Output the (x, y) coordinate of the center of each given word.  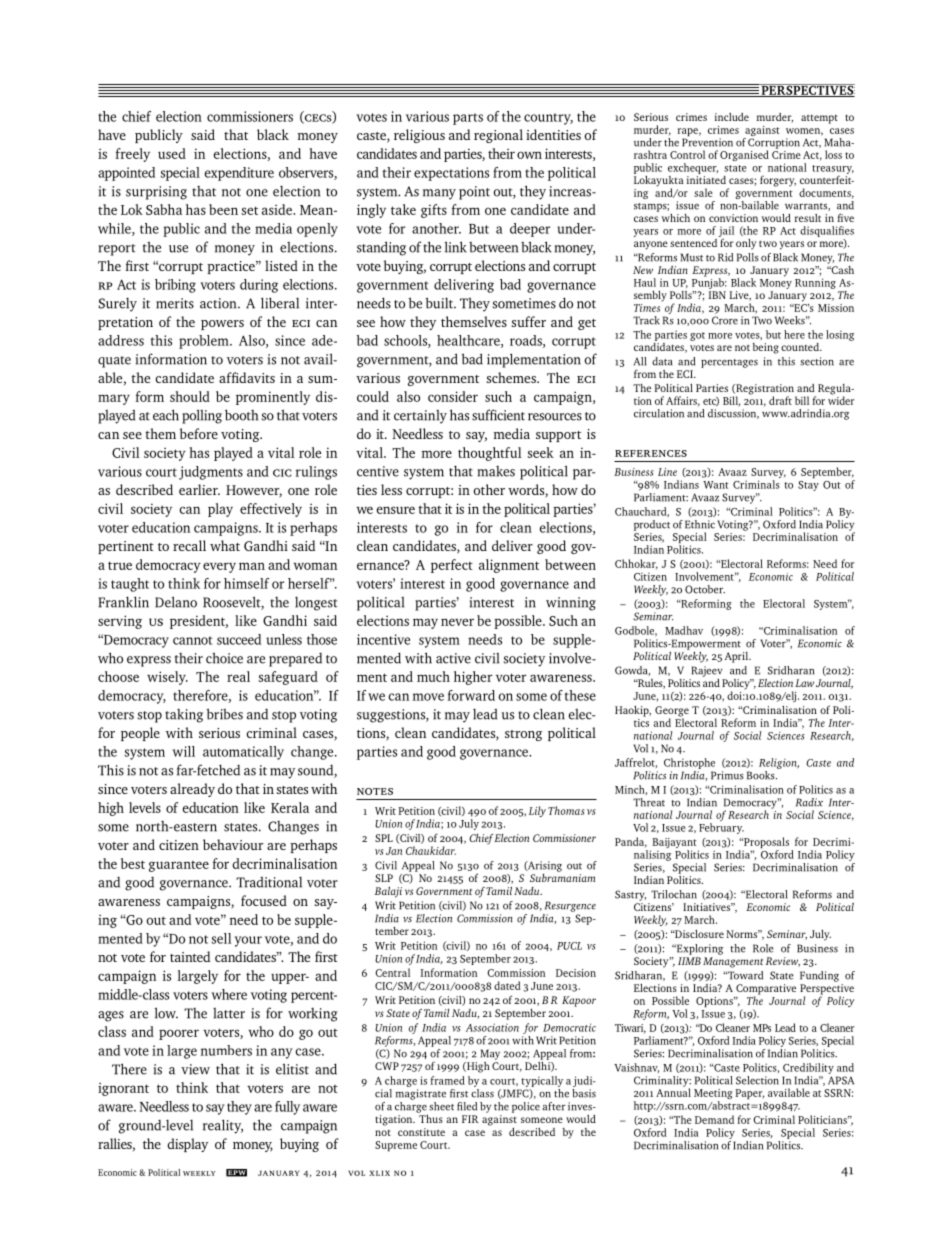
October (705, 589)
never (457, 622)
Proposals (767, 844)
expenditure (239, 174)
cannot (193, 640)
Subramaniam (562, 876)
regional (498, 136)
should (190, 396)
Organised (744, 155)
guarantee (179, 866)
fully (287, 1108)
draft (780, 400)
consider (453, 396)
